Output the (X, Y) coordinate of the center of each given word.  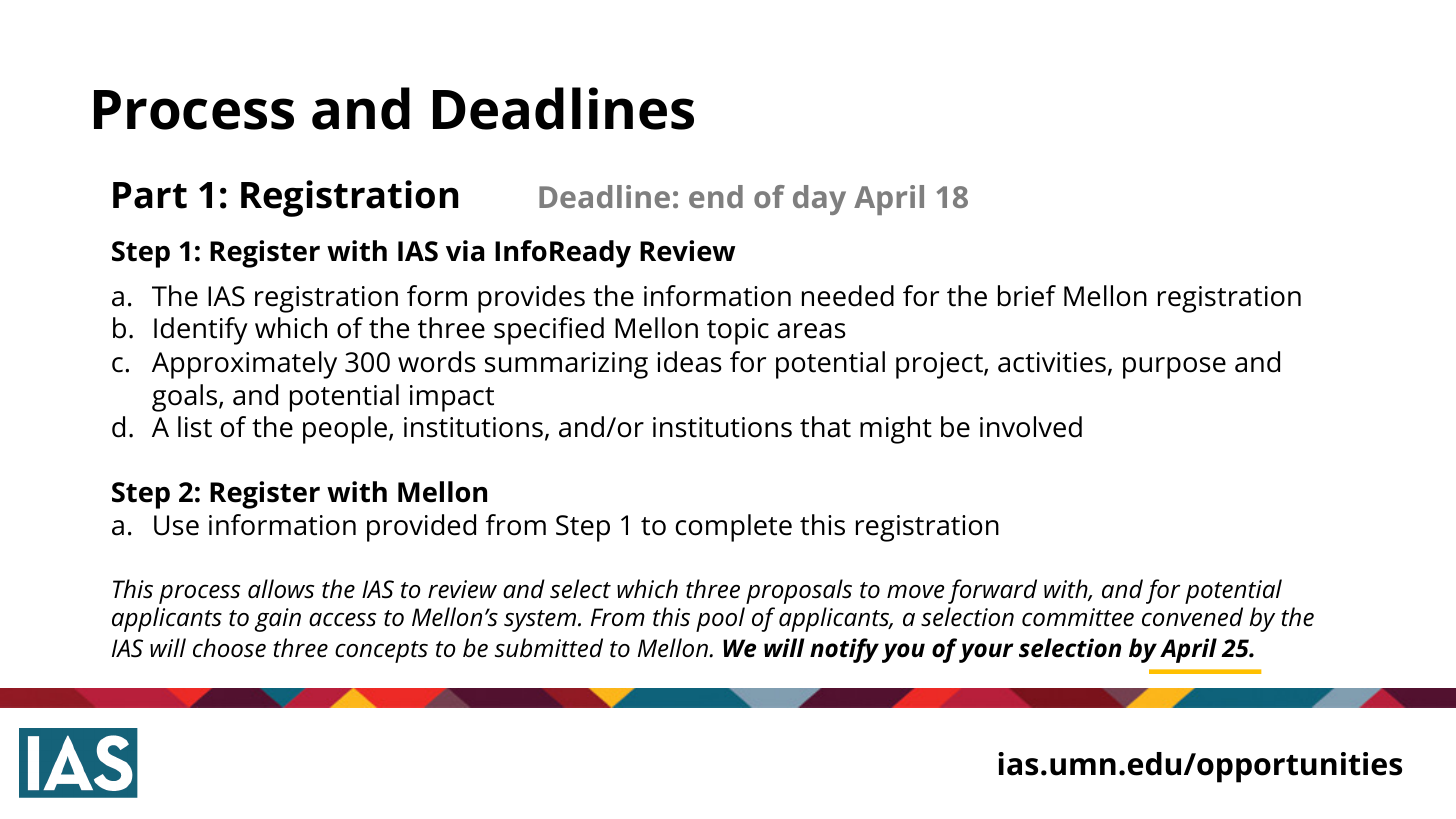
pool (720, 619)
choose (229, 648)
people (345, 430)
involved (1031, 427)
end (716, 196)
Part (150, 195)
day (819, 200)
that (825, 427)
